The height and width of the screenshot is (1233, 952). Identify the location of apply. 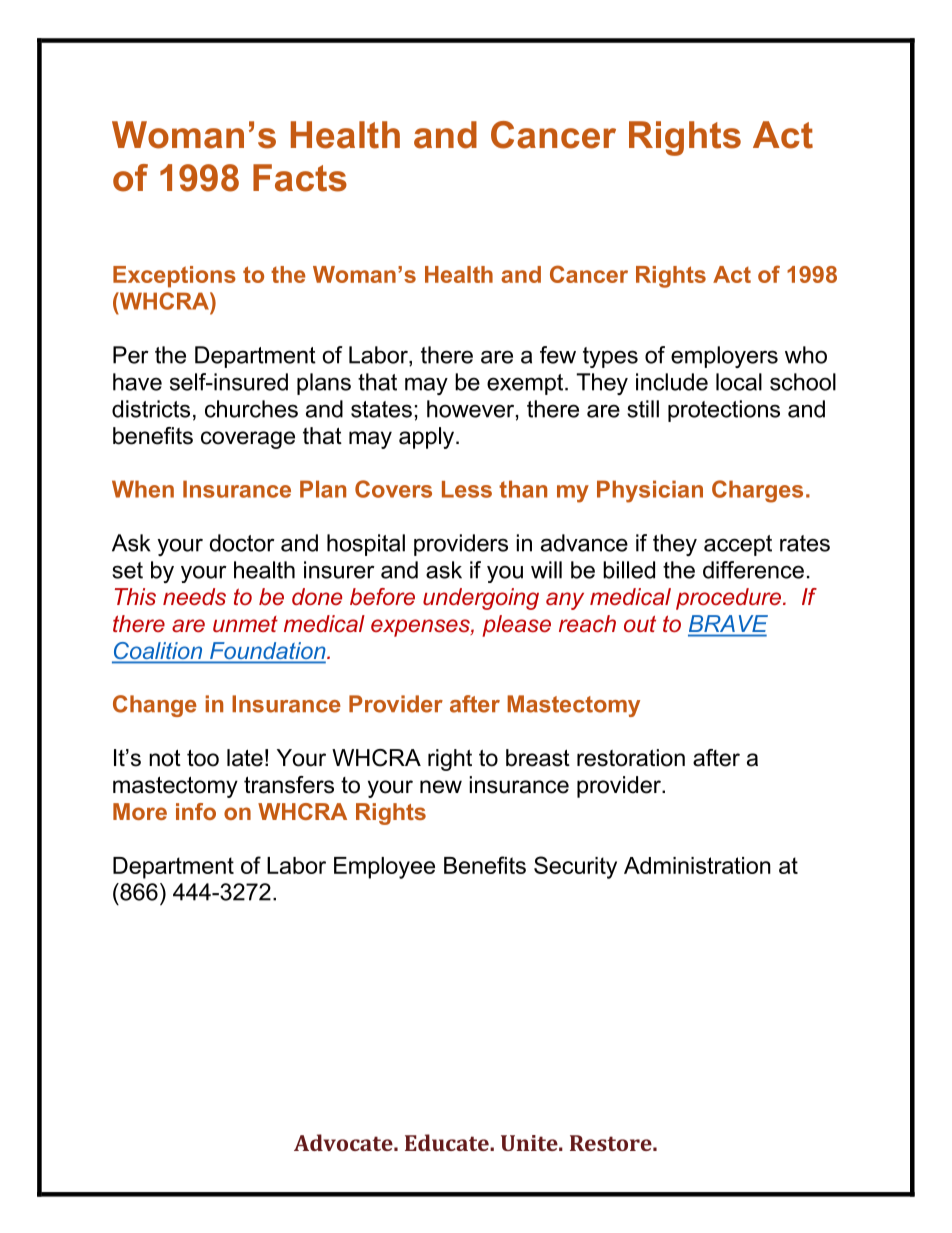
(428, 438).
